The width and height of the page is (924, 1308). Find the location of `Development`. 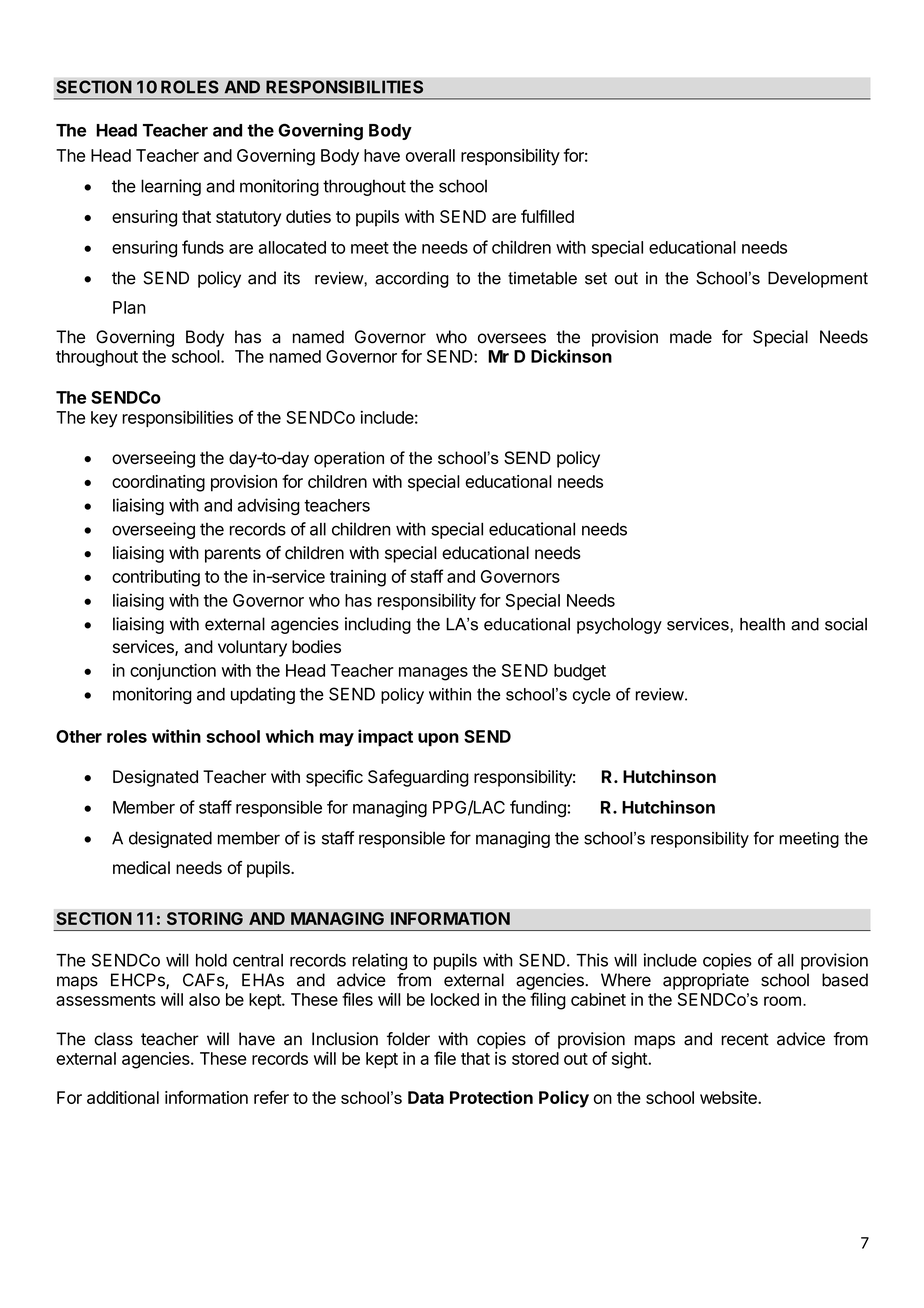

Development is located at coordinates (818, 280).
